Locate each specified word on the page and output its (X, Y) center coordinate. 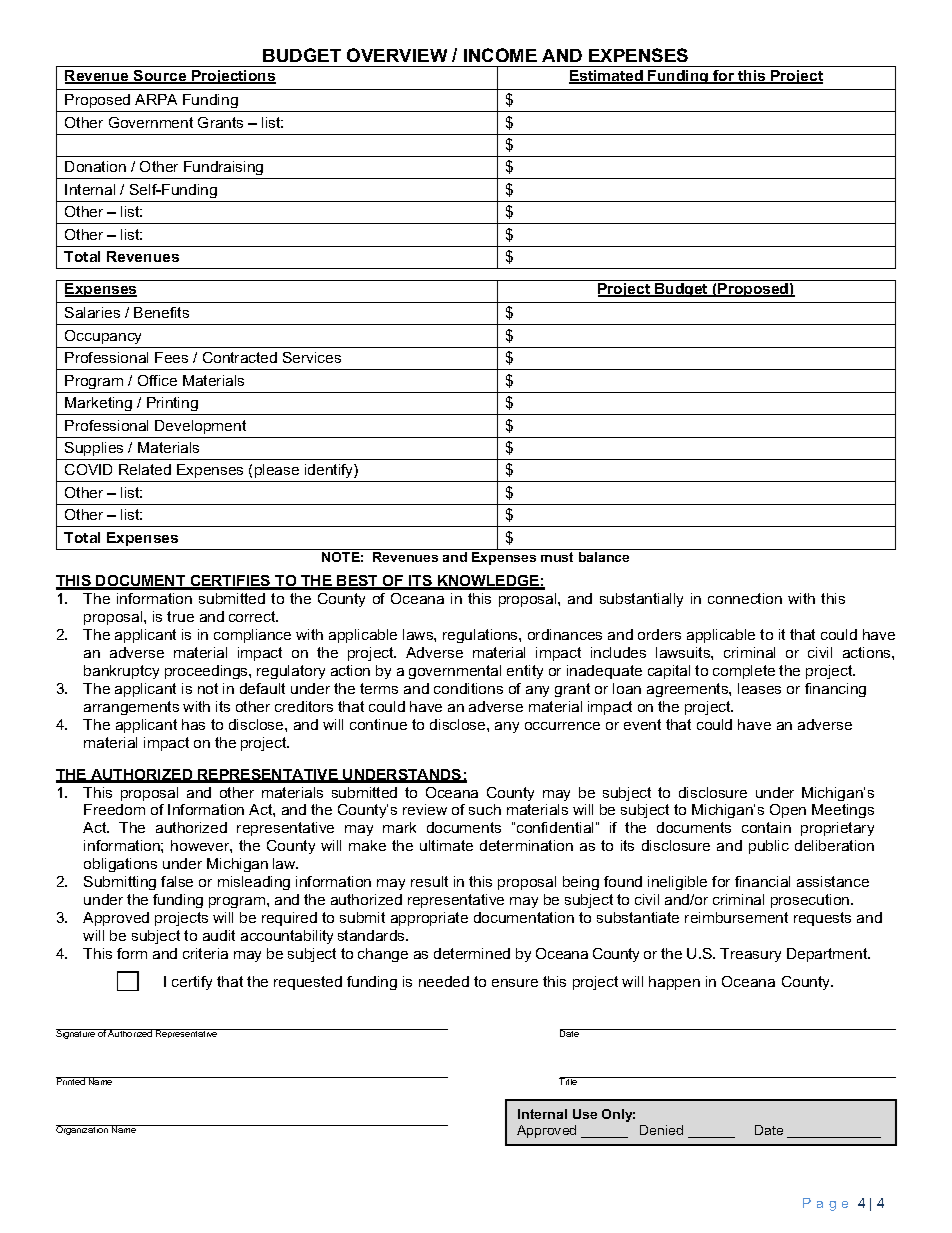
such (485, 809)
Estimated (607, 77)
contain (766, 827)
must (557, 557)
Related (145, 469)
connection (745, 598)
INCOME (500, 55)
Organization (83, 1130)
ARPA (156, 99)
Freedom (114, 809)
